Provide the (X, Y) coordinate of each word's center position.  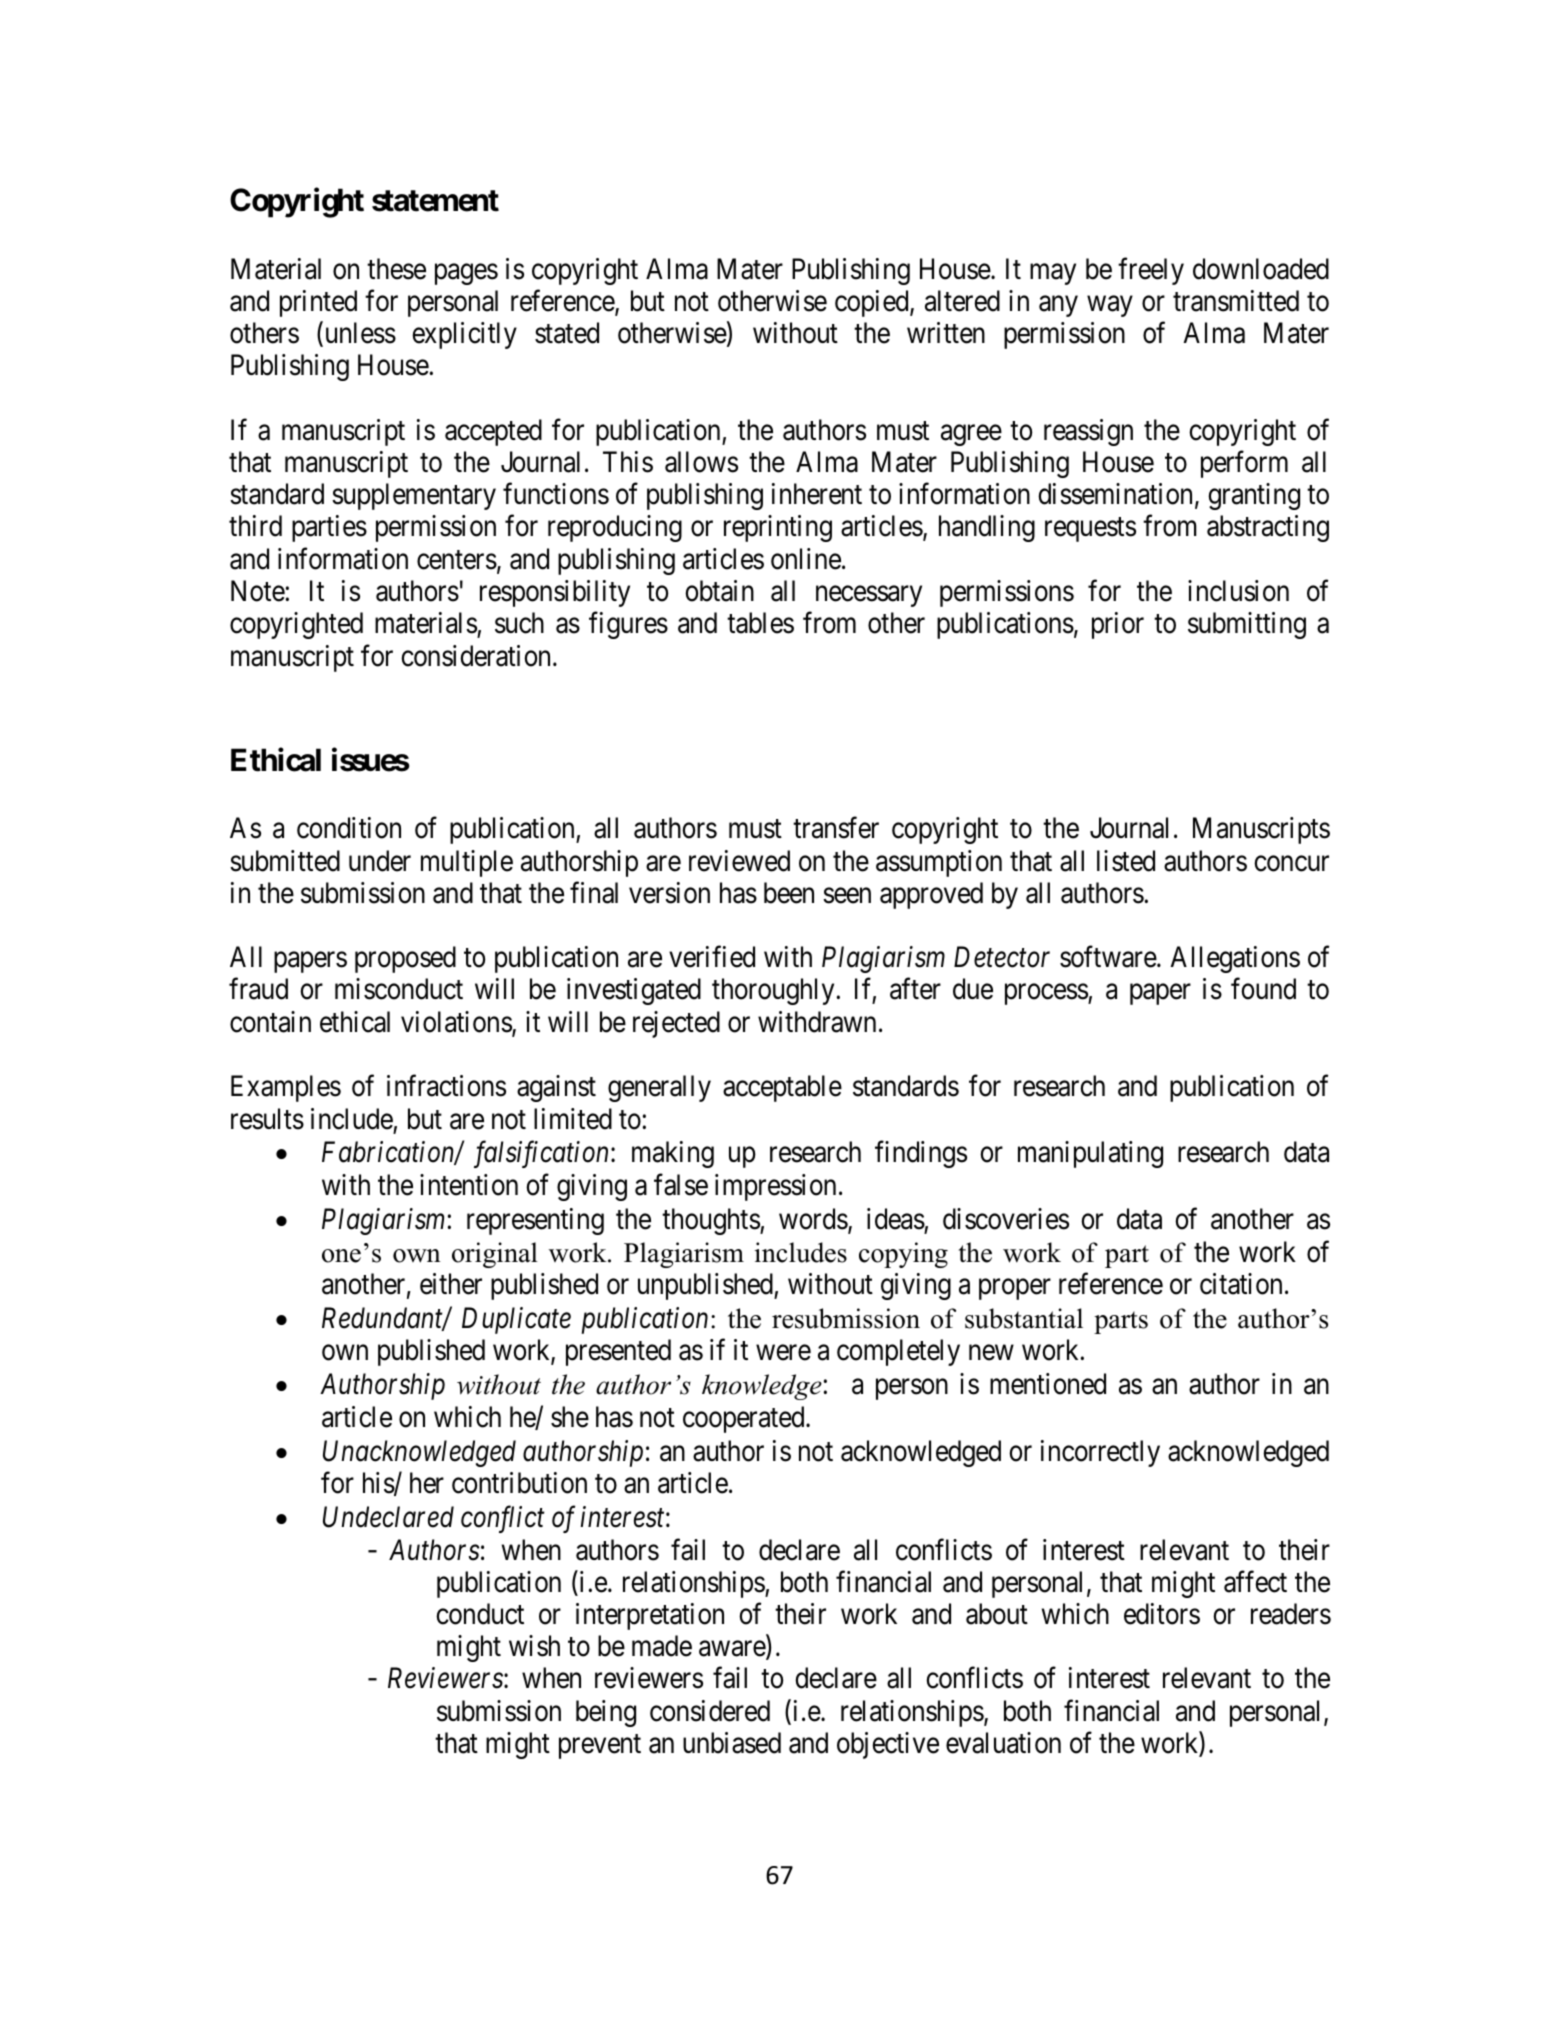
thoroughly (774, 991)
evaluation (1003, 1743)
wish (534, 1646)
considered (710, 1711)
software (1109, 957)
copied (873, 303)
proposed (405, 959)
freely (1151, 271)
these (396, 269)
